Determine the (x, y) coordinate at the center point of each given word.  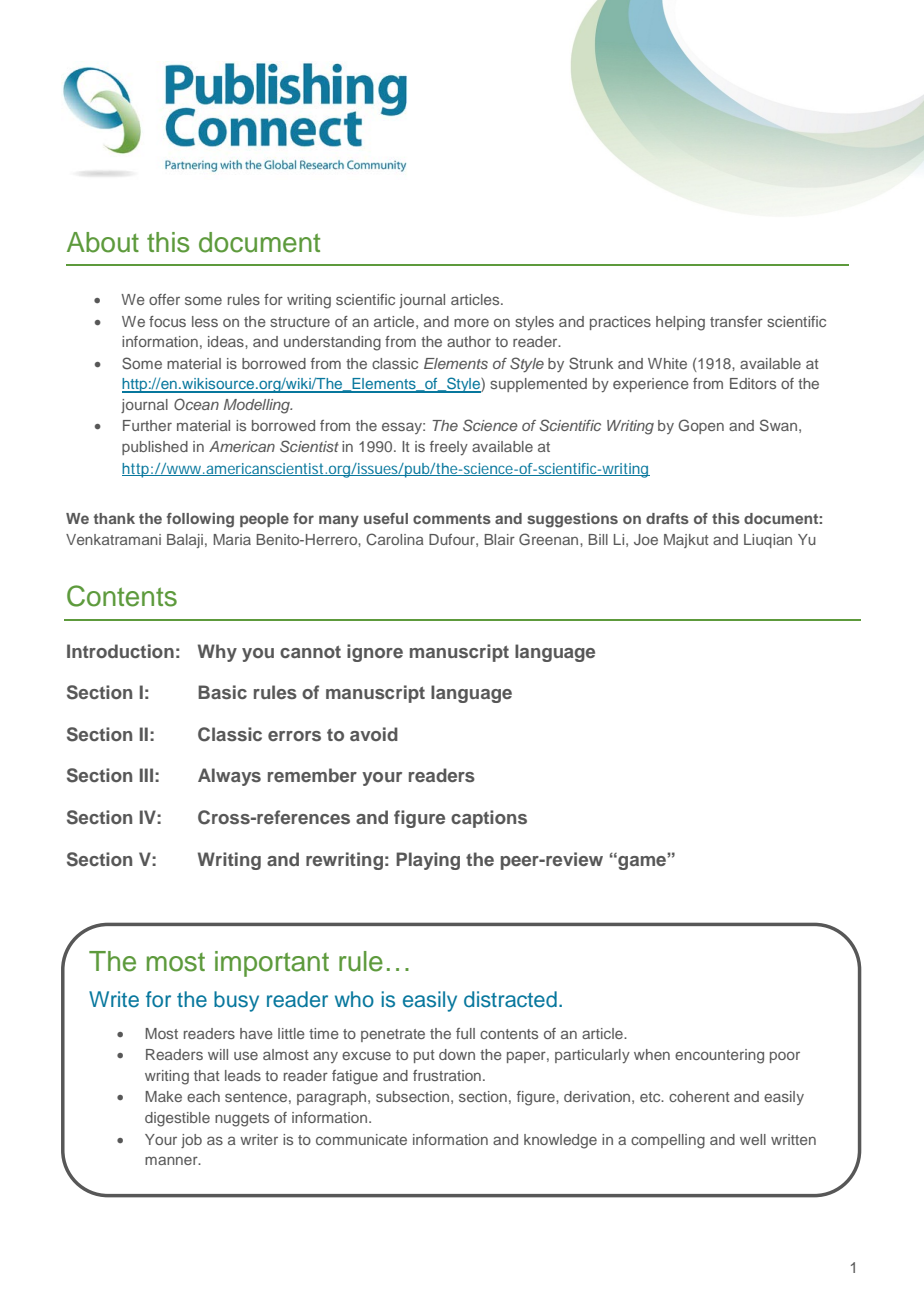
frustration (447, 1075)
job (191, 1141)
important (272, 964)
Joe (646, 539)
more (471, 322)
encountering (719, 1056)
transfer (736, 321)
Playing (428, 861)
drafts (667, 518)
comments (452, 519)
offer (164, 299)
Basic (222, 692)
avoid (374, 734)
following (200, 520)
